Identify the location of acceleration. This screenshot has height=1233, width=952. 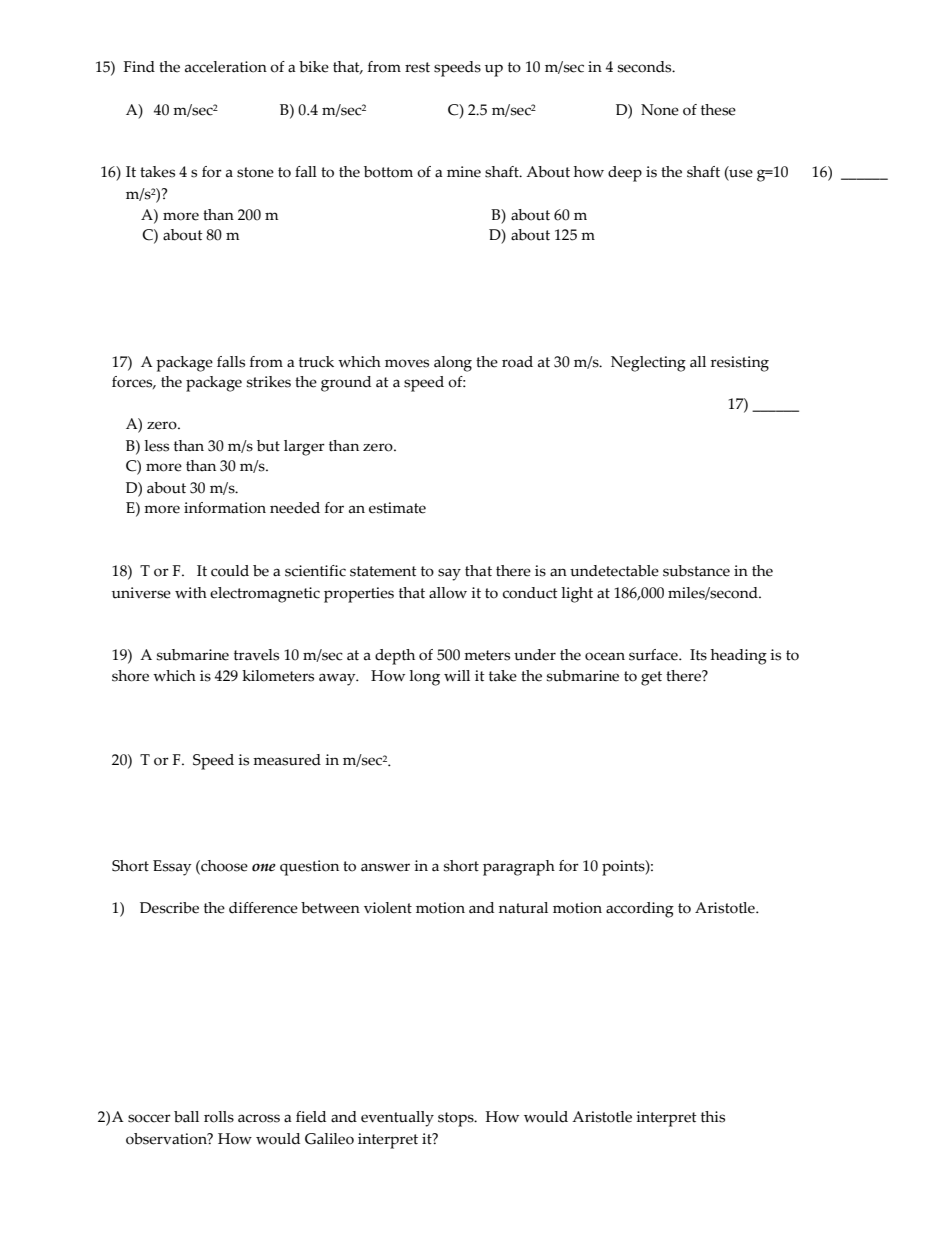
(226, 67).
